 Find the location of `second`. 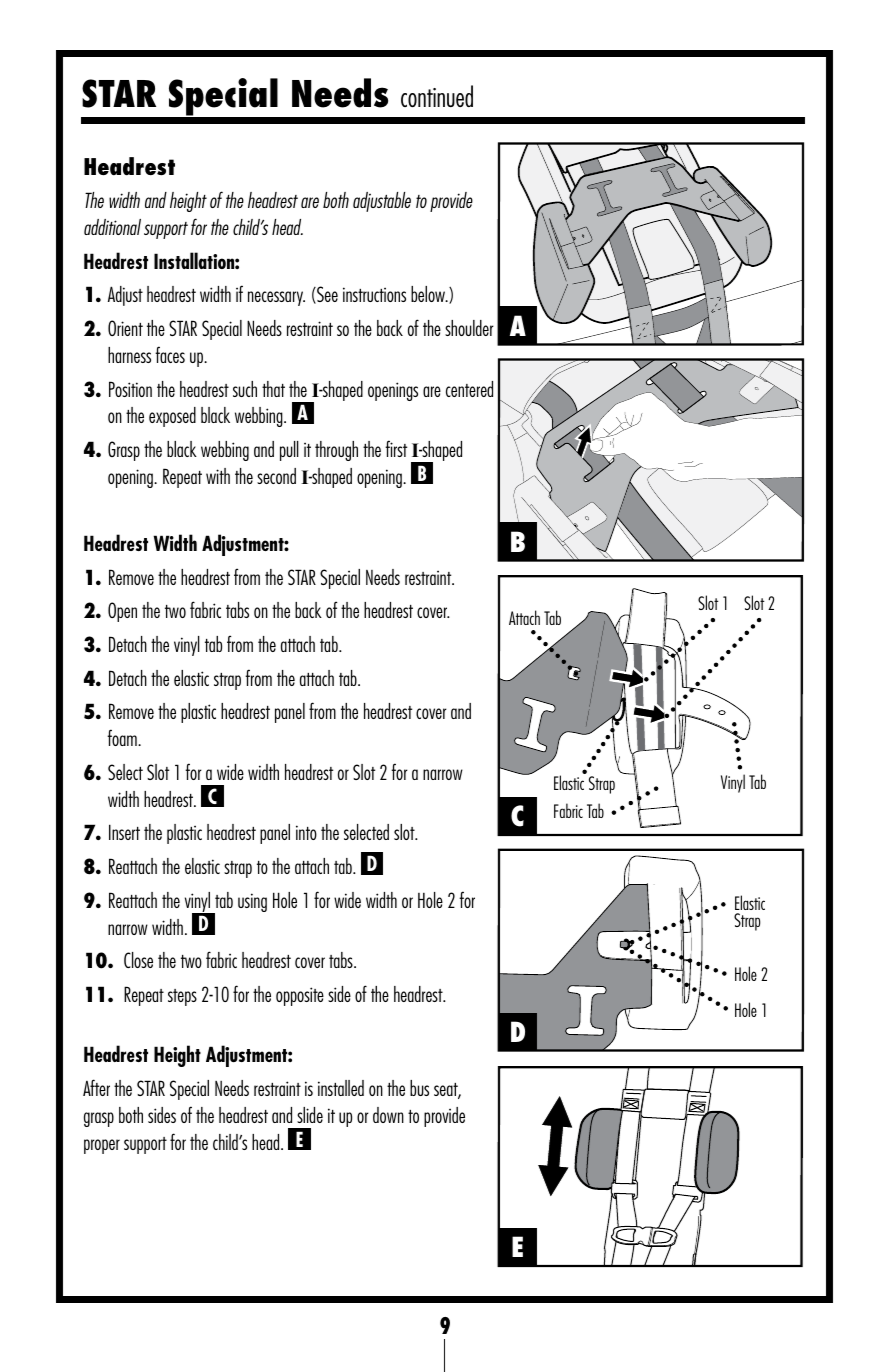

second is located at coordinates (276, 476).
